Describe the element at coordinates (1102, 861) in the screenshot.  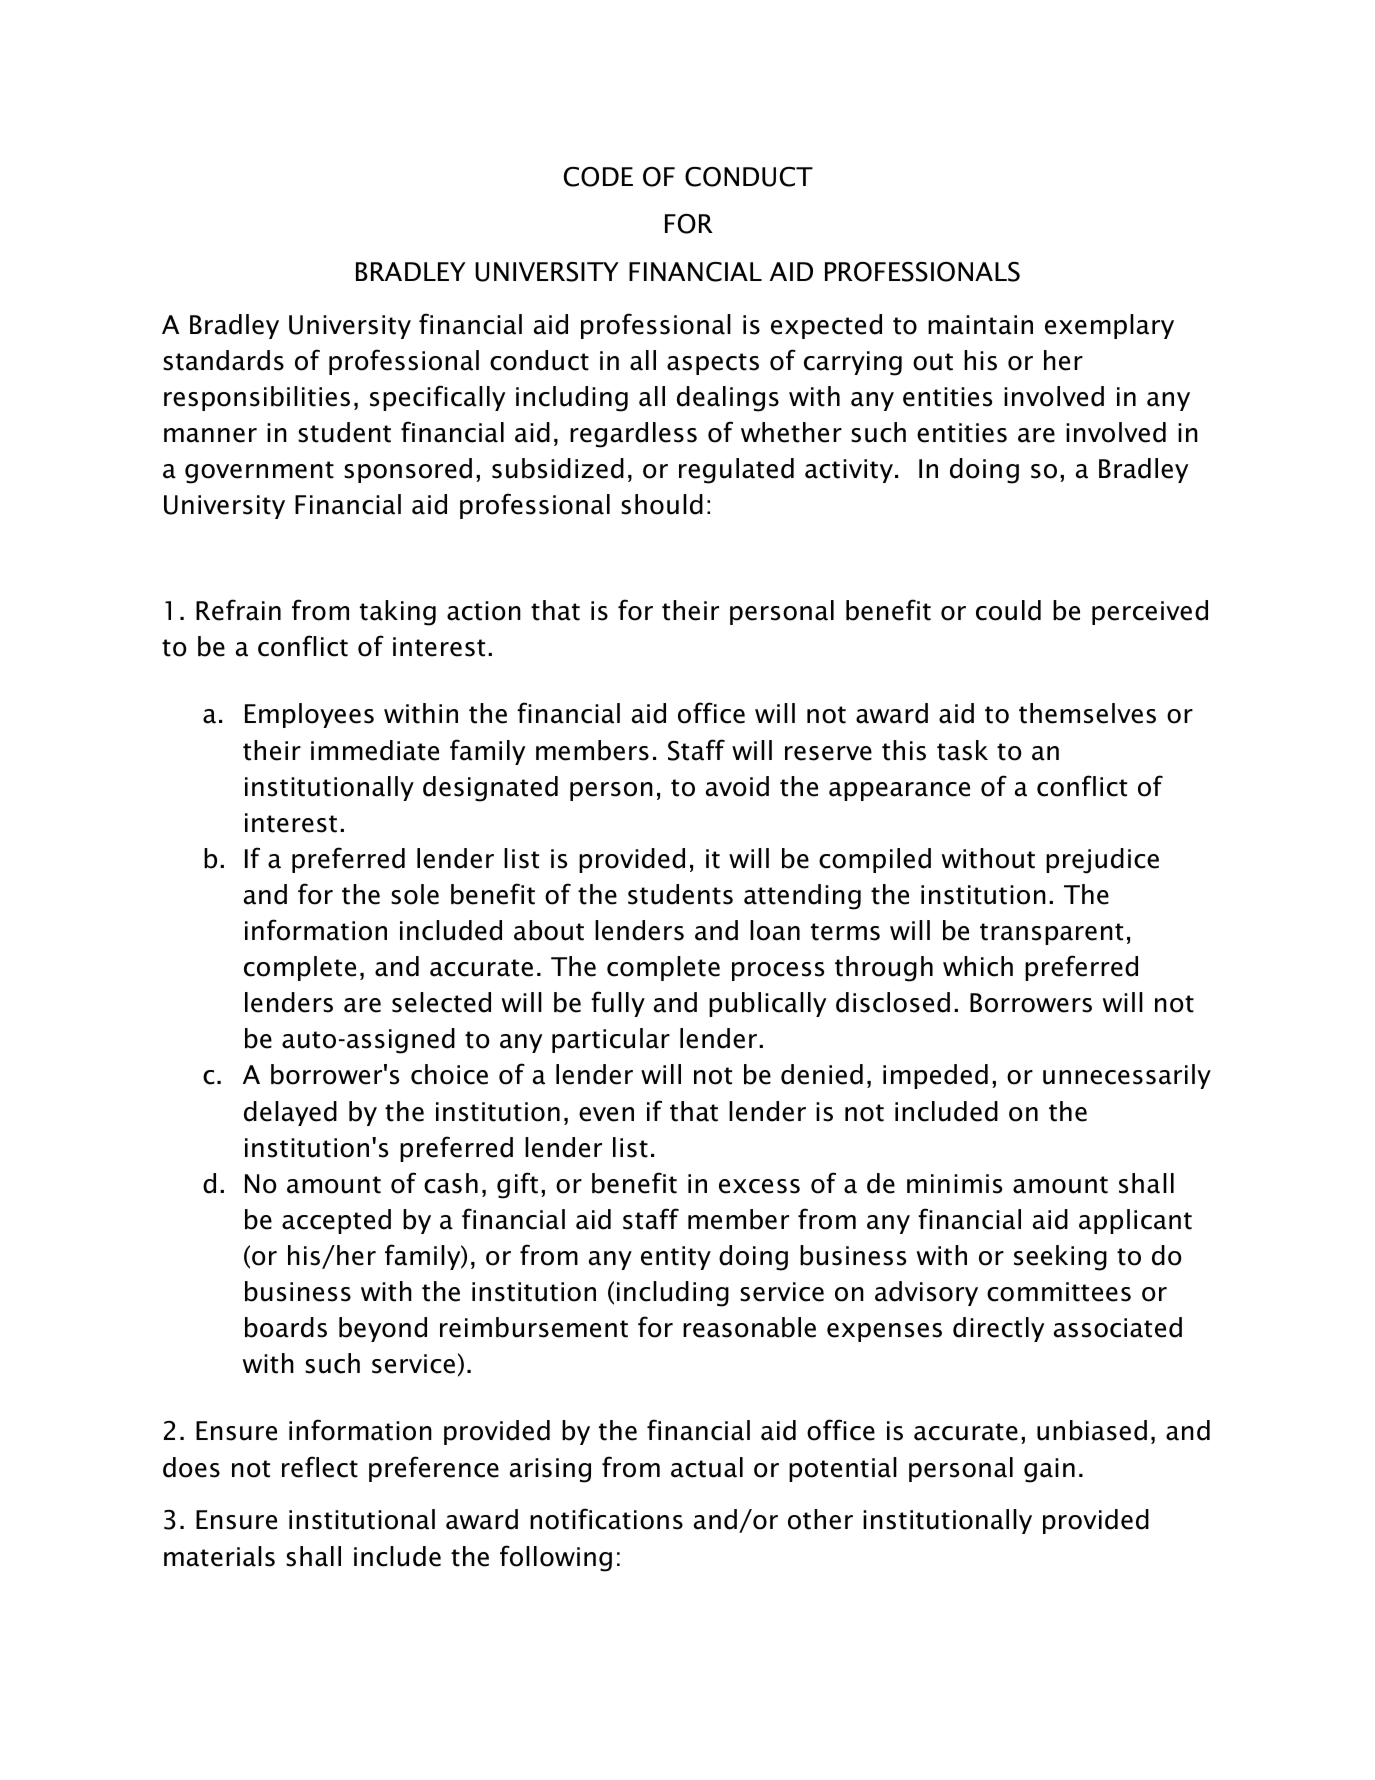
I see `prejudice` at that location.
